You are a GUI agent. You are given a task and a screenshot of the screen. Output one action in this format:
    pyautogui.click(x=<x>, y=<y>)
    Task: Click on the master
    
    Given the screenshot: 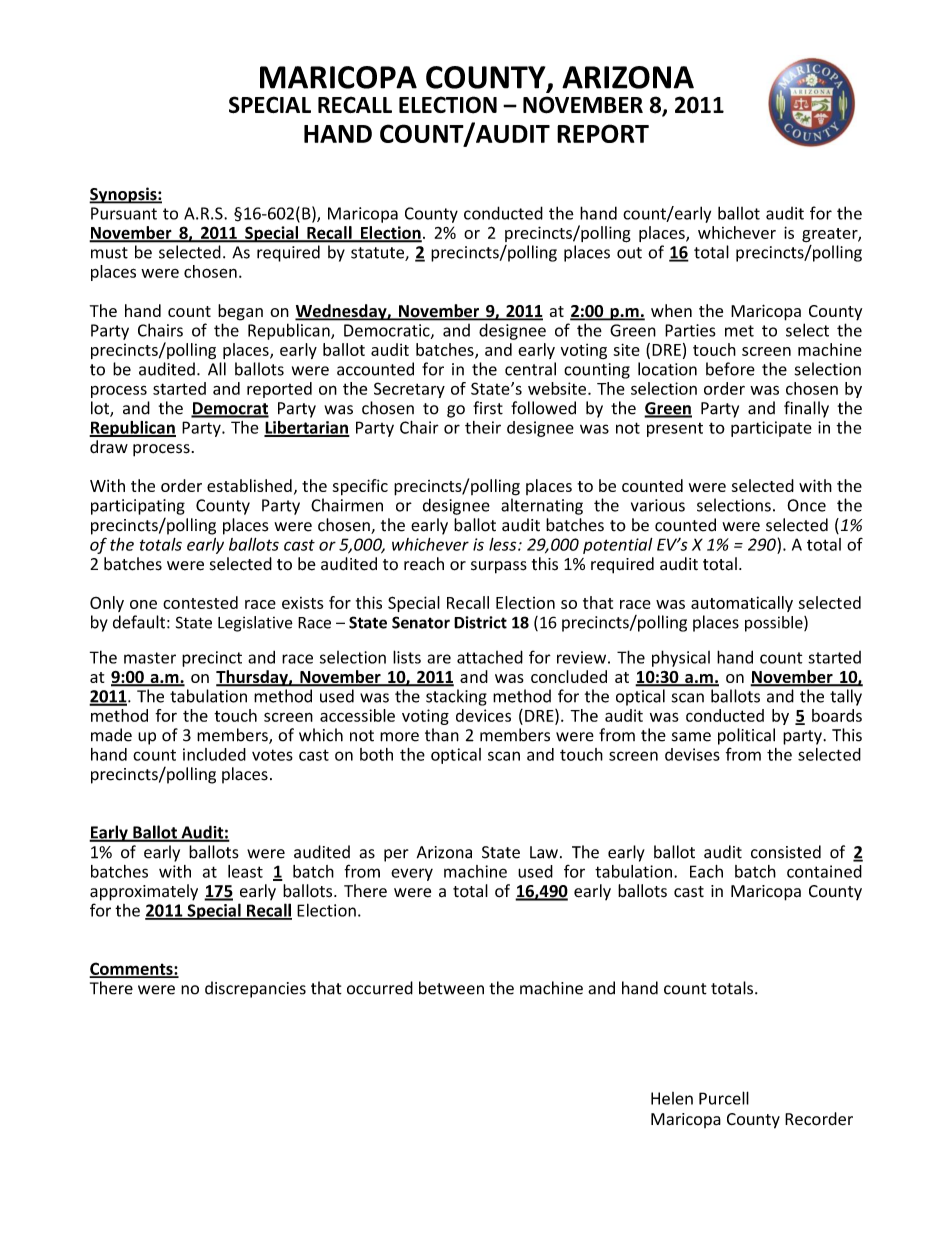 What is the action you would take?
    pyautogui.click(x=150, y=658)
